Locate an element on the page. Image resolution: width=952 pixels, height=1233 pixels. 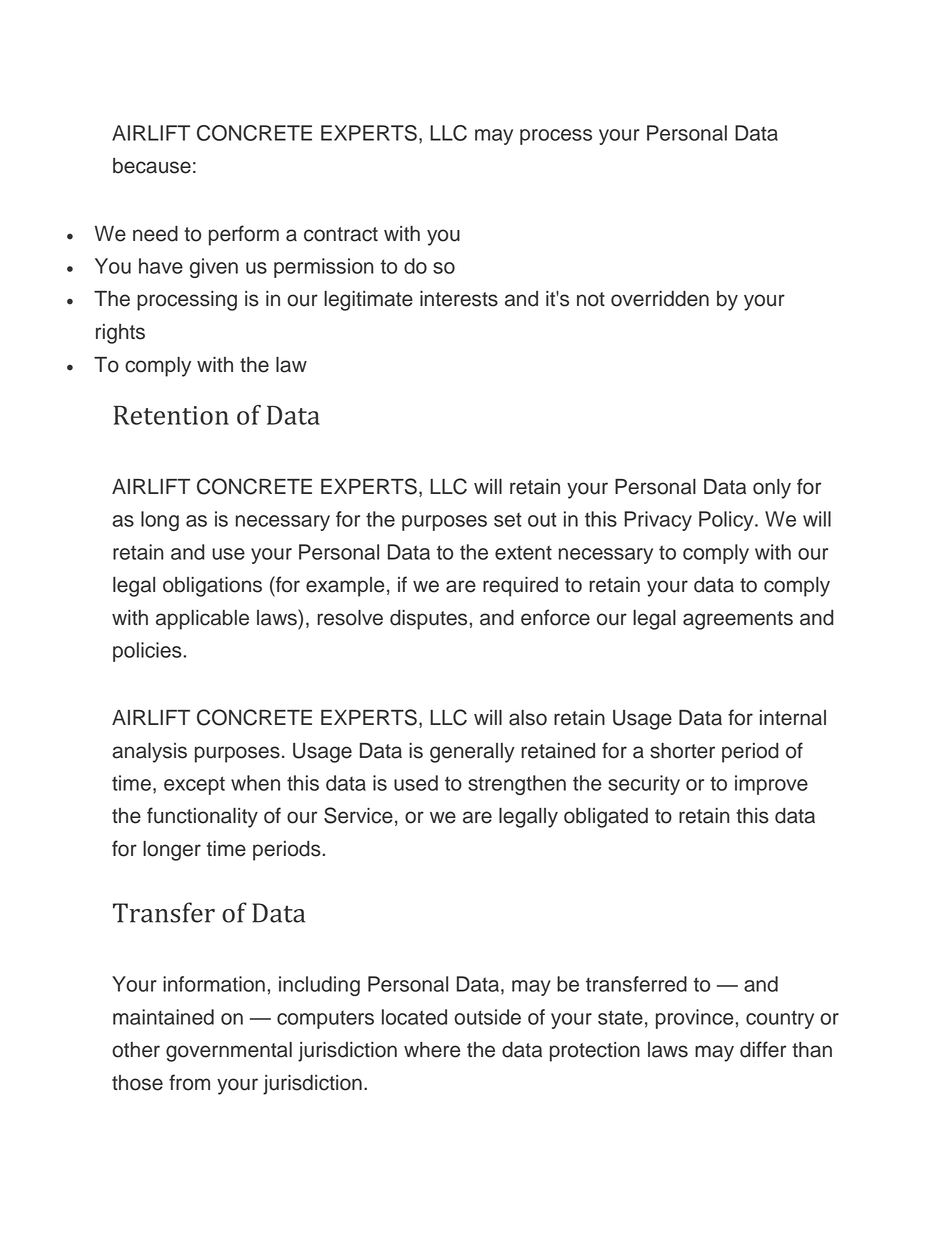
contract is located at coordinates (341, 234).
